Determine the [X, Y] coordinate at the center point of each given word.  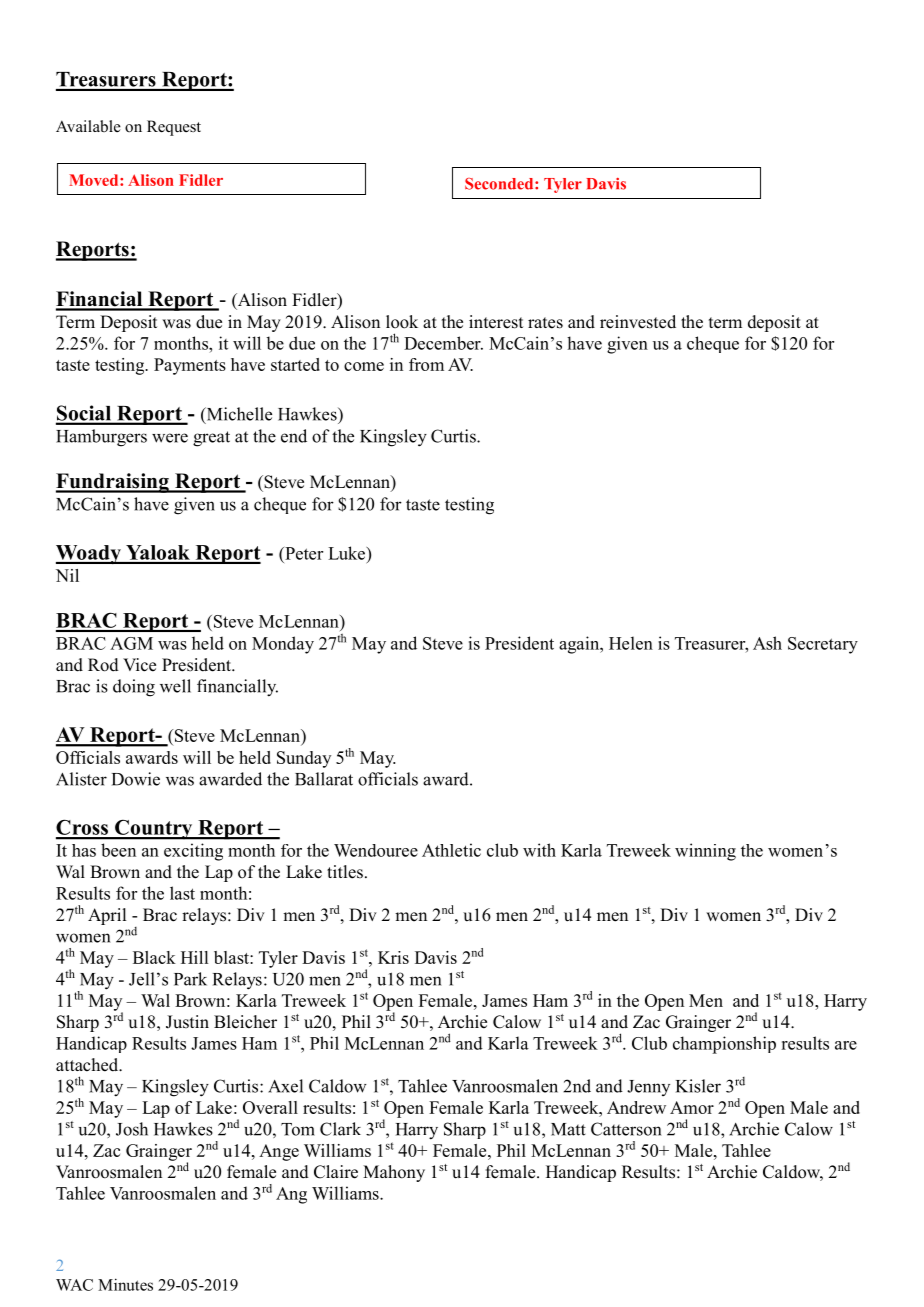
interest [496, 322]
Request [174, 128]
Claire [336, 1172]
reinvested [638, 322]
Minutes [125, 1284]
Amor [692, 1107]
